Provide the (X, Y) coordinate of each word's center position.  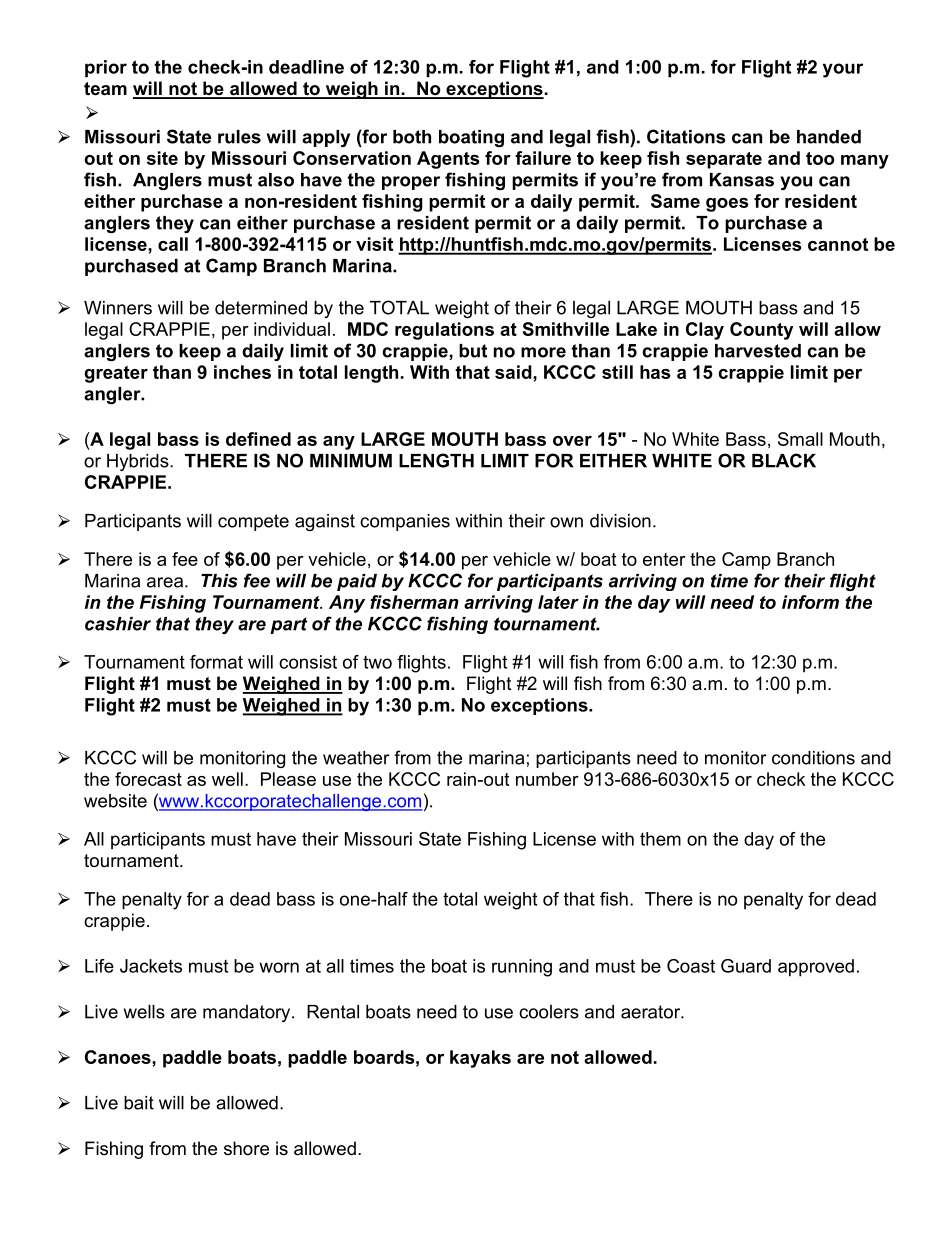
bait (139, 1103)
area (165, 582)
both (412, 137)
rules (239, 137)
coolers (549, 1012)
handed (829, 137)
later (558, 602)
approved (816, 968)
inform (810, 602)
